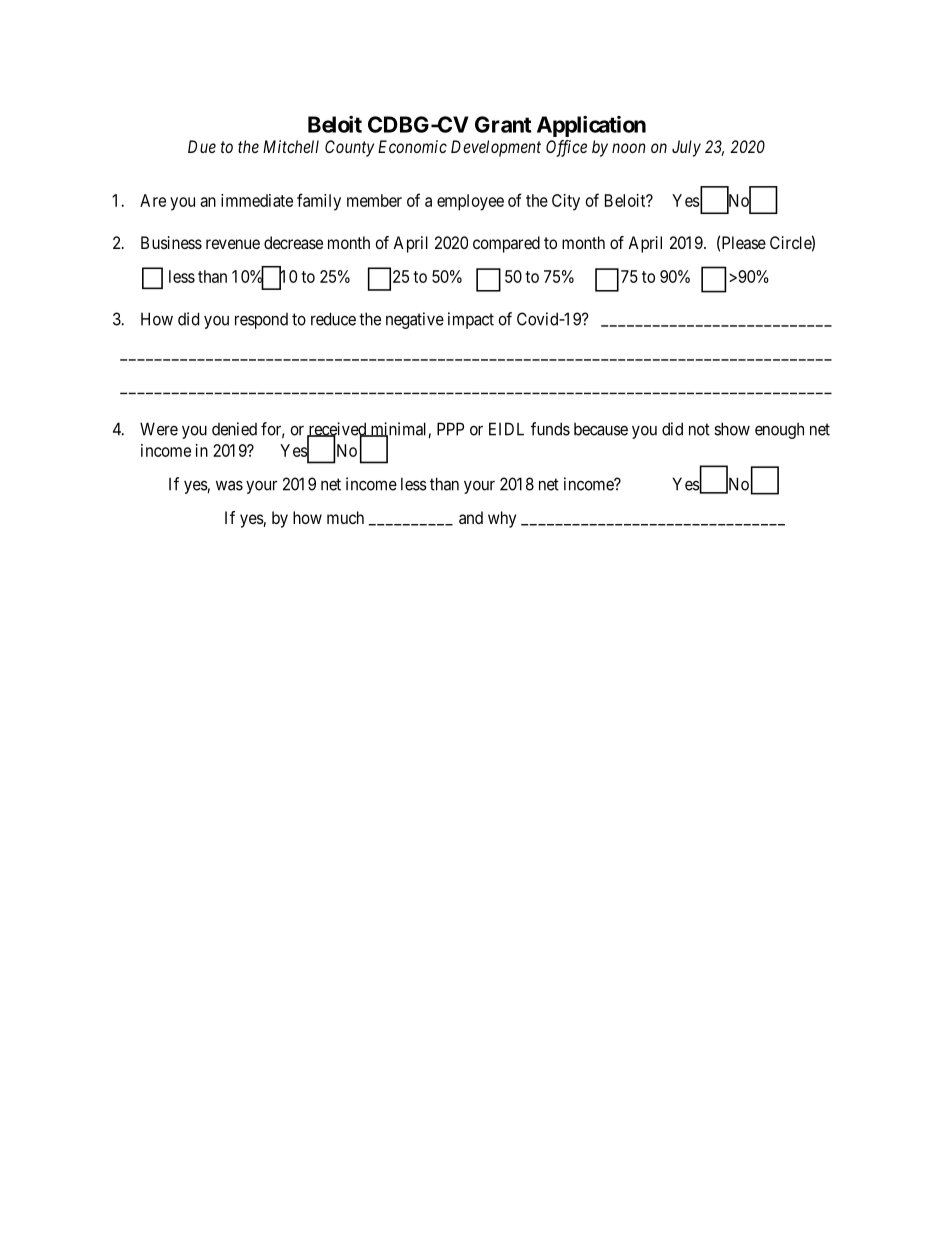 Image resolution: width=952 pixels, height=1233 pixels. I want to click on negative, so click(415, 320).
